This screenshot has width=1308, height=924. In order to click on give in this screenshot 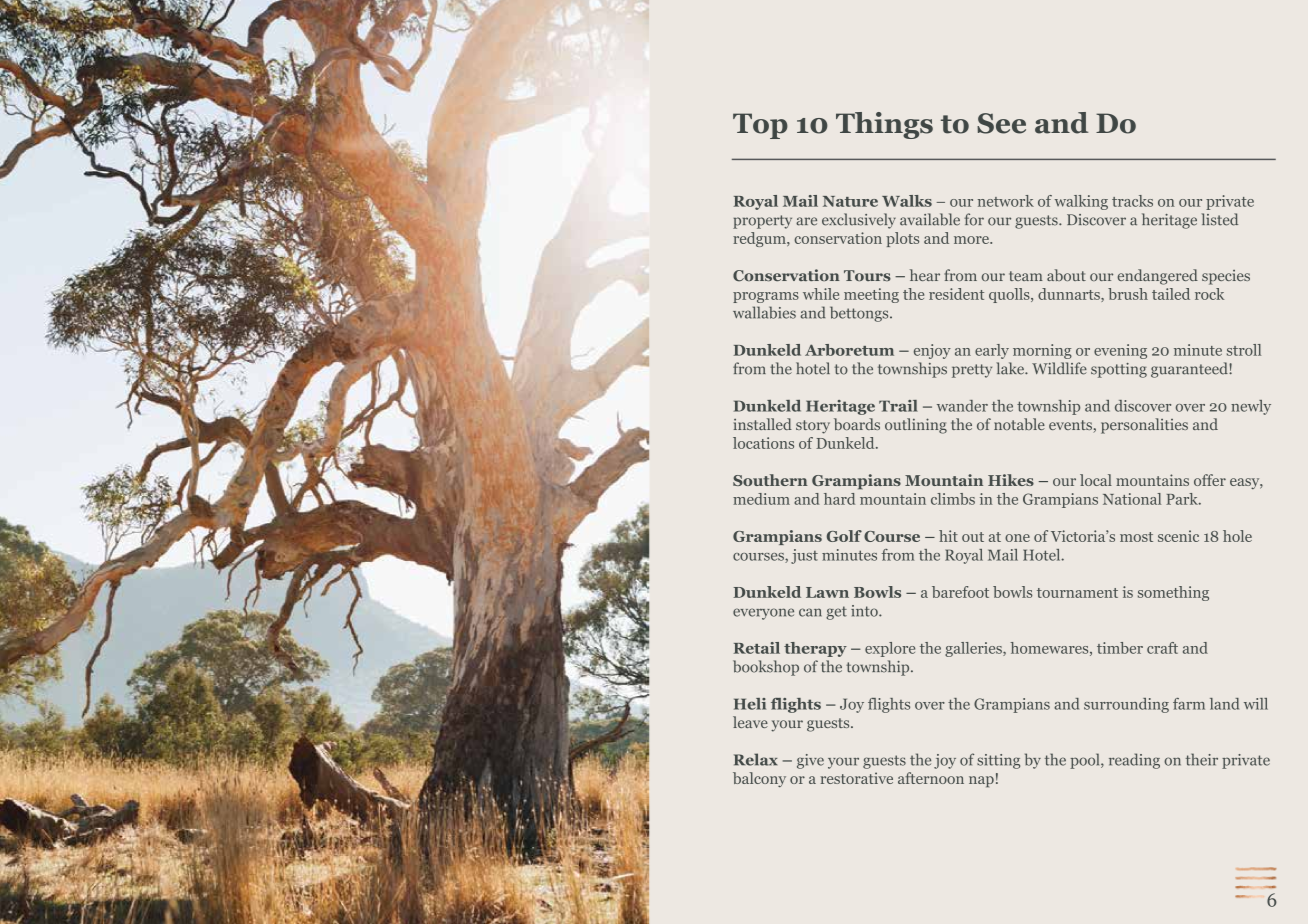, I will do `click(810, 761)`.
